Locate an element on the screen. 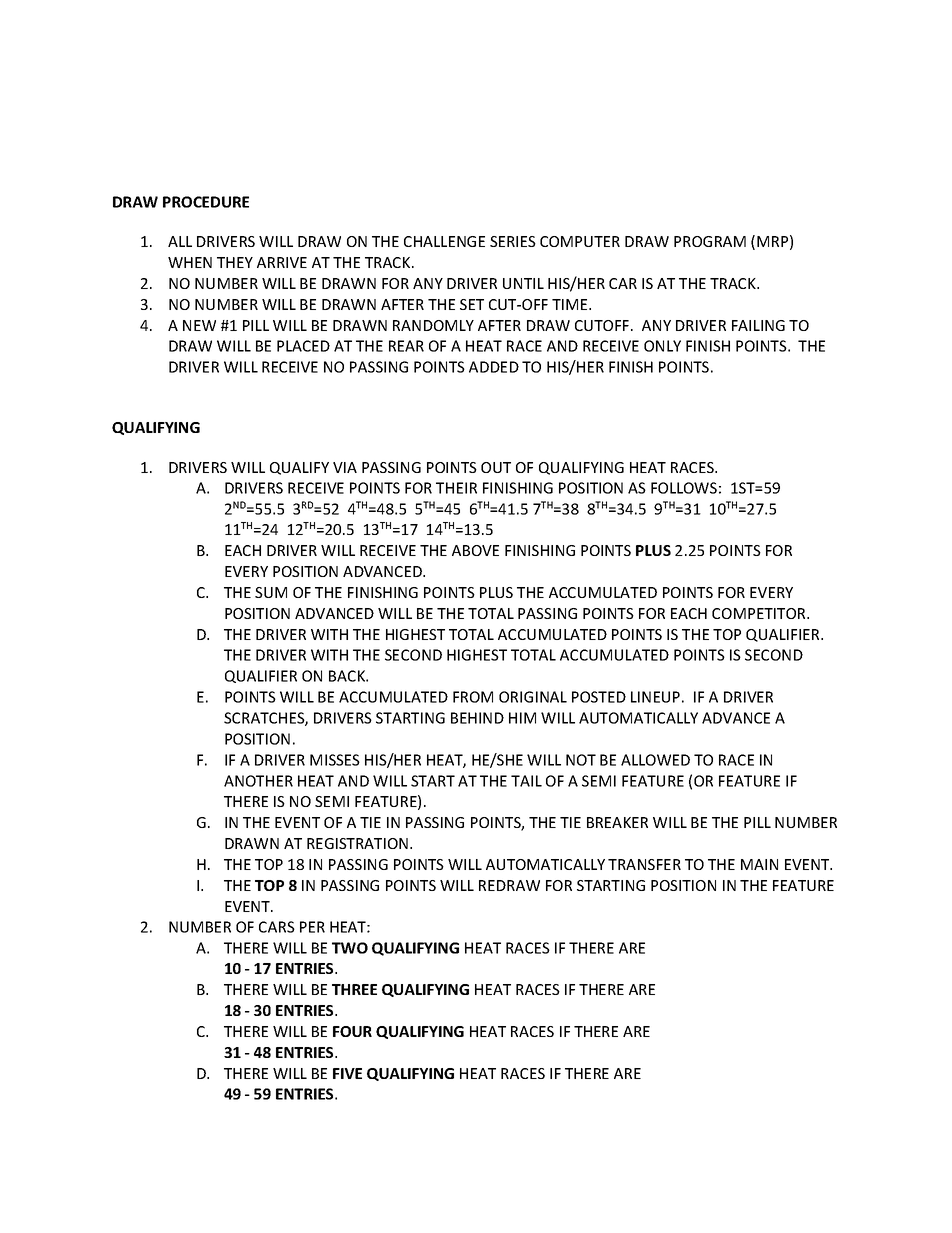  COMPETITOR is located at coordinates (760, 613).
